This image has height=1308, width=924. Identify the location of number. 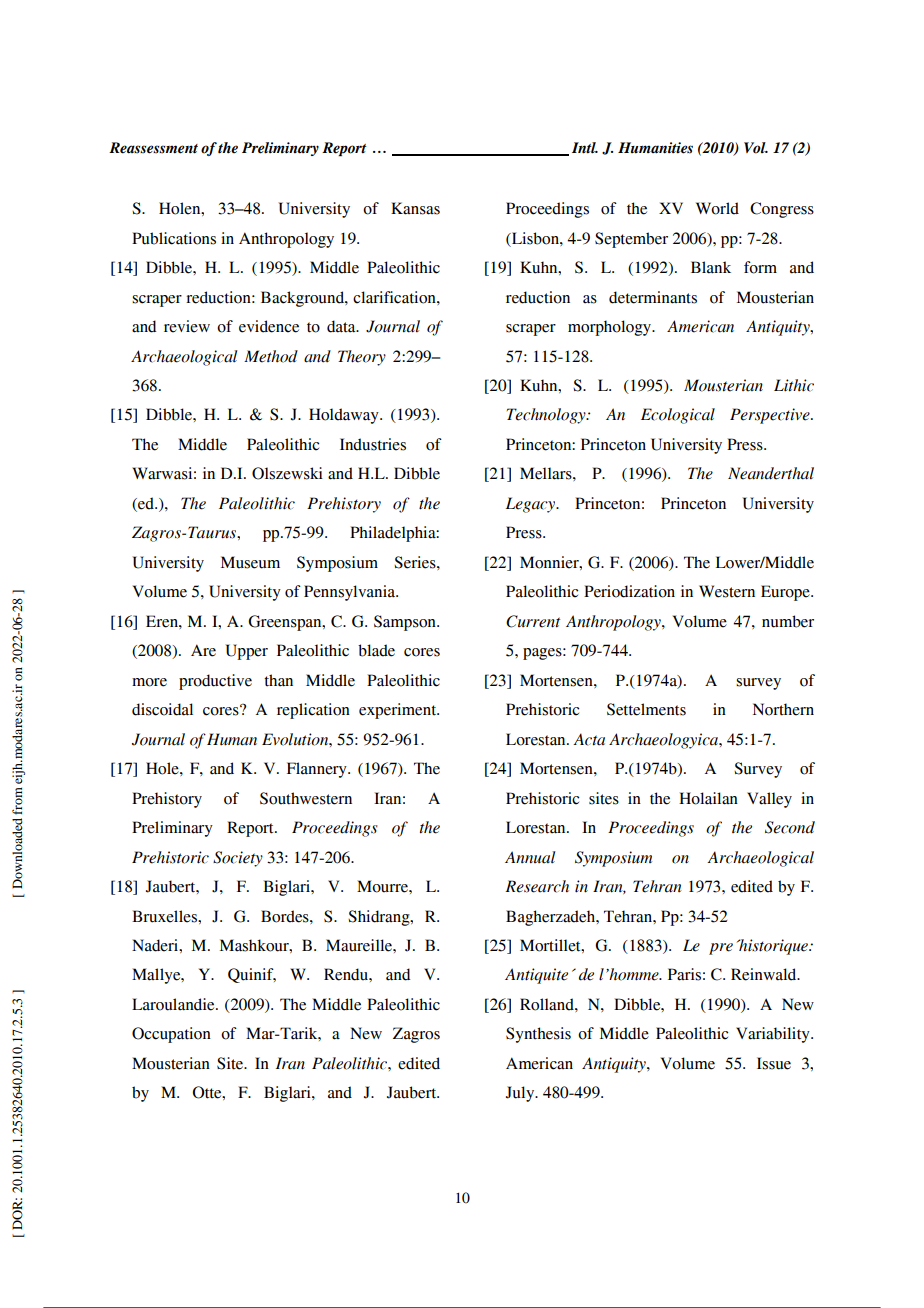
(788, 621).
